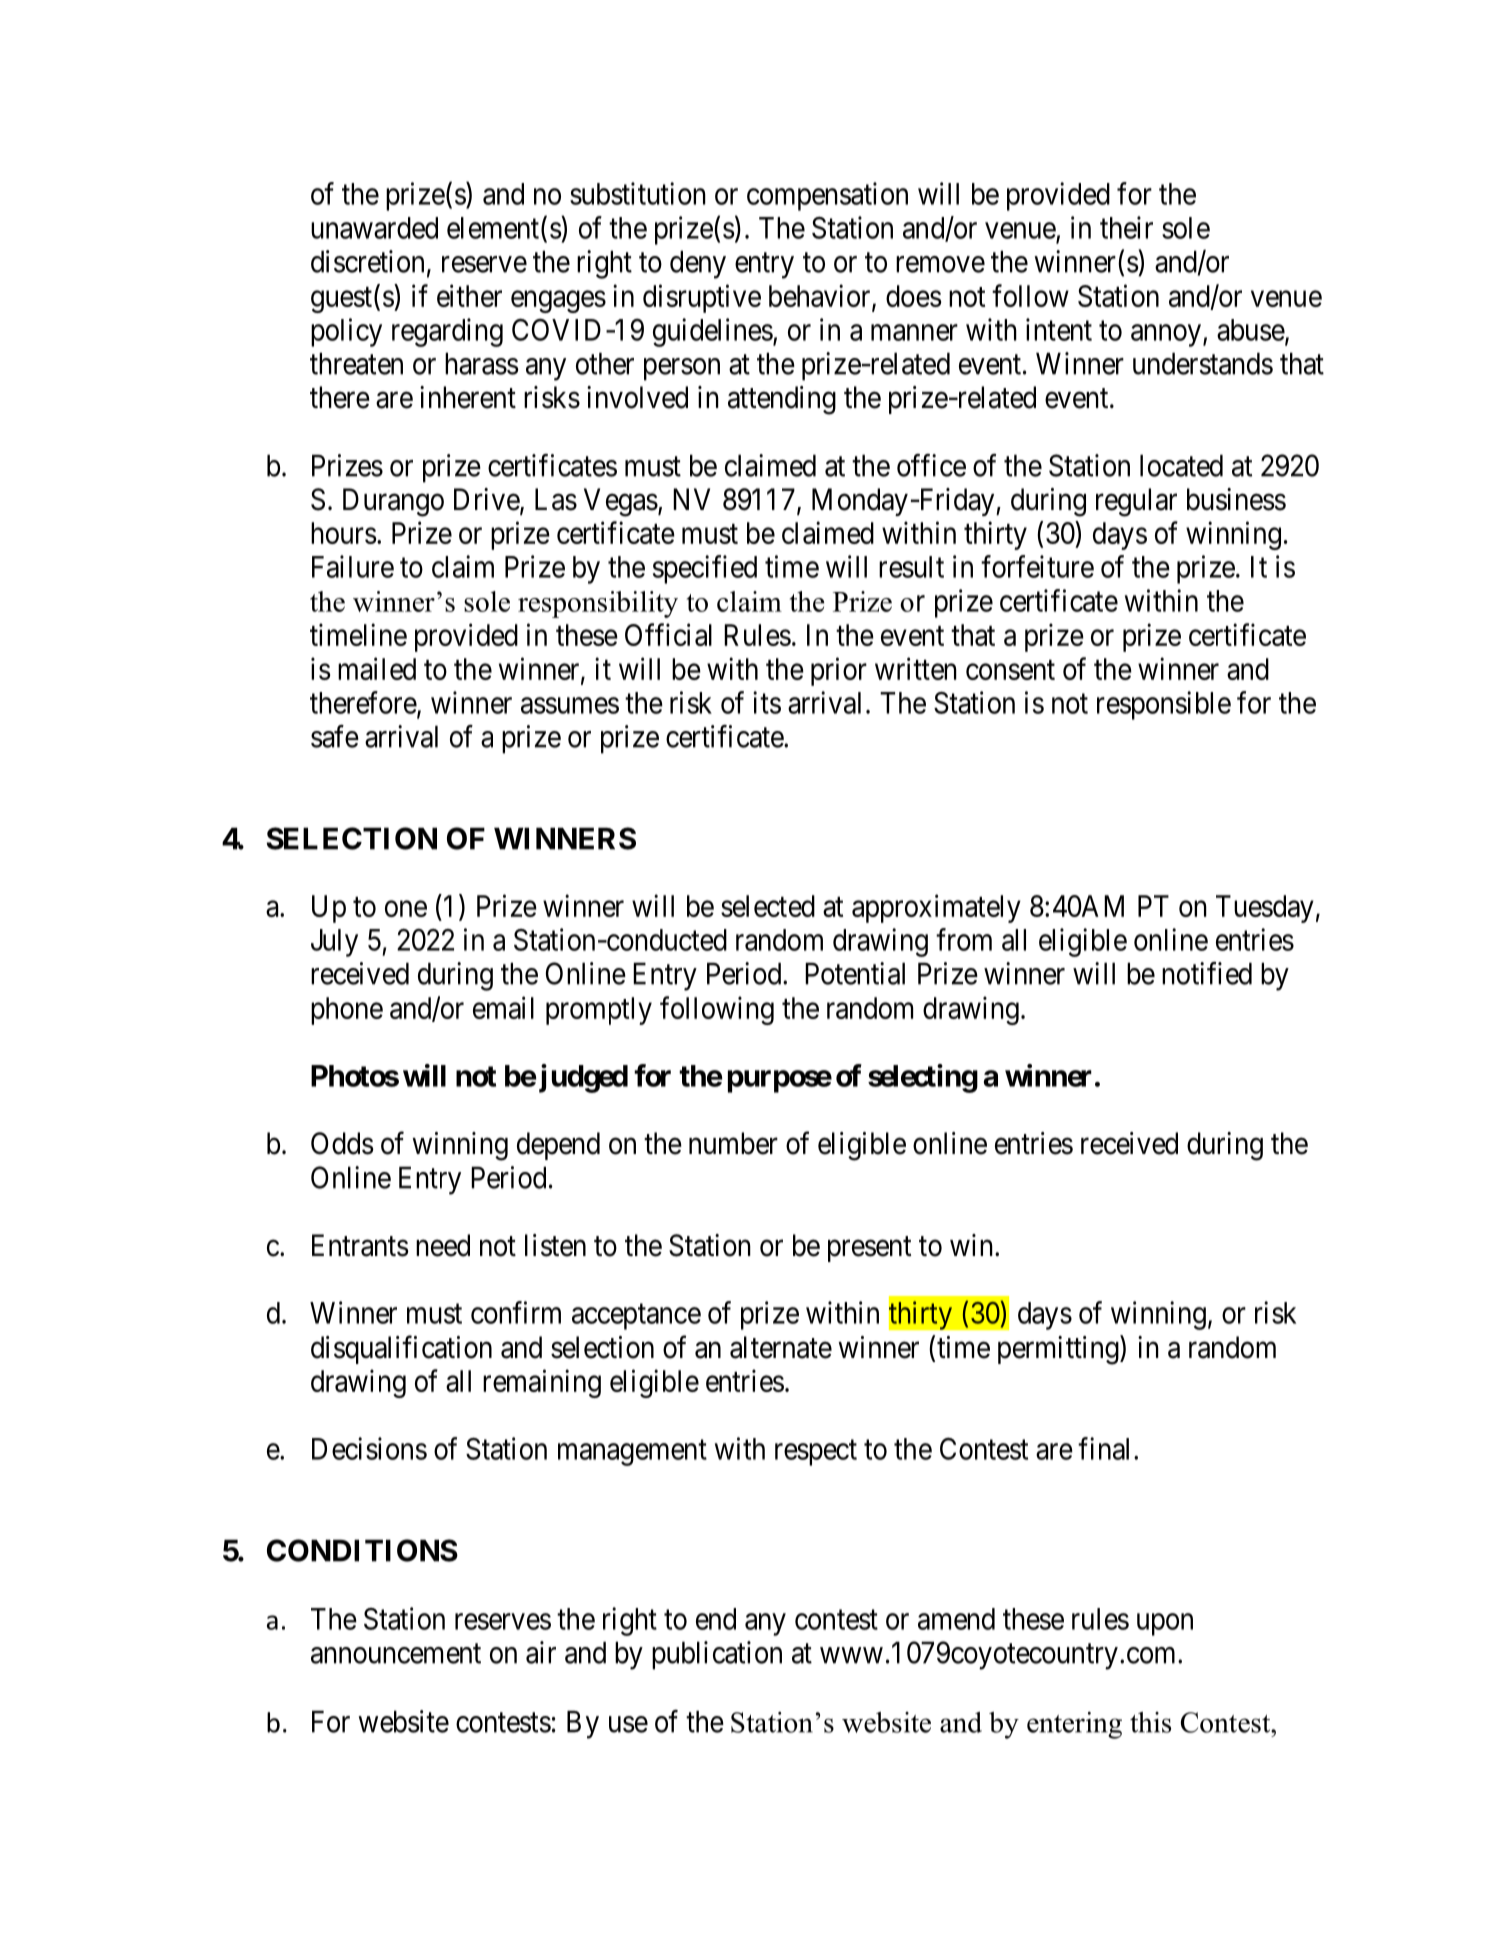  What do you see at coordinates (827, 196) in the image?
I see `compensation` at bounding box center [827, 196].
